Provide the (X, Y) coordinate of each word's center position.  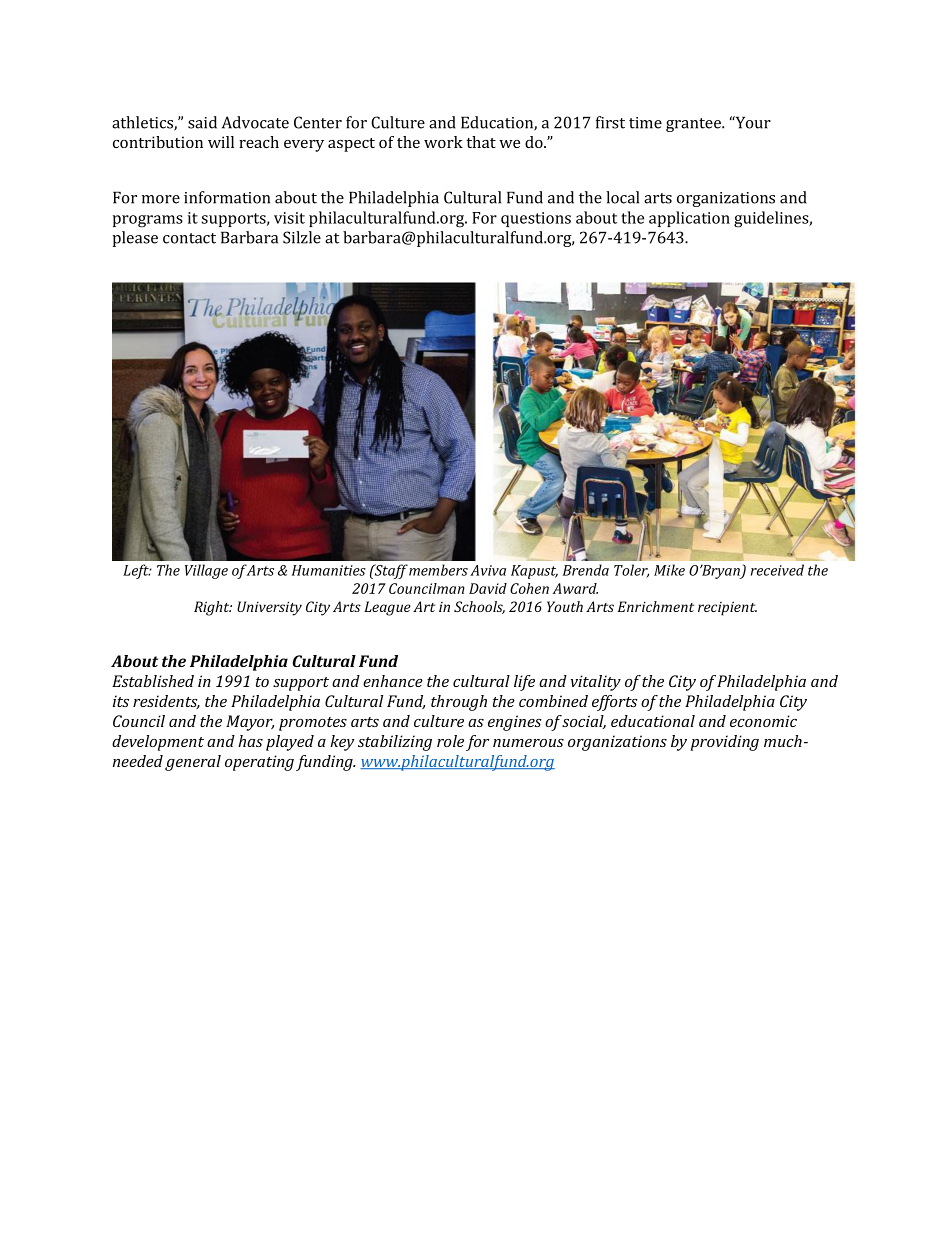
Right (213, 608)
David (488, 588)
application (689, 219)
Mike (669, 570)
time (645, 123)
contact (189, 238)
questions (536, 219)
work (443, 142)
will (221, 142)
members (438, 570)
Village (206, 571)
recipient (727, 608)
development (158, 743)
